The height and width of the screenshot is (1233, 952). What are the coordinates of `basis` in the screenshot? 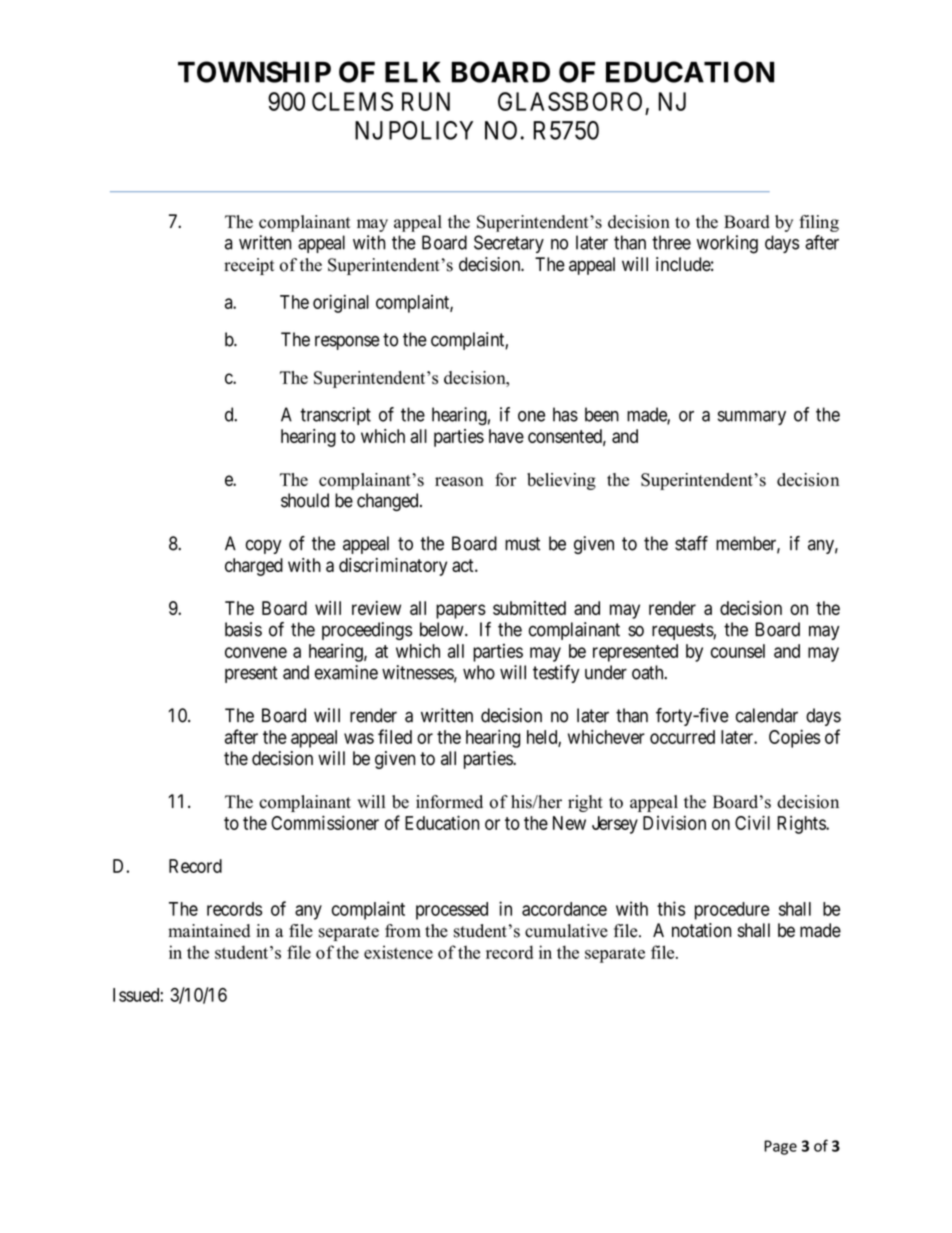 It's located at (243, 629).
